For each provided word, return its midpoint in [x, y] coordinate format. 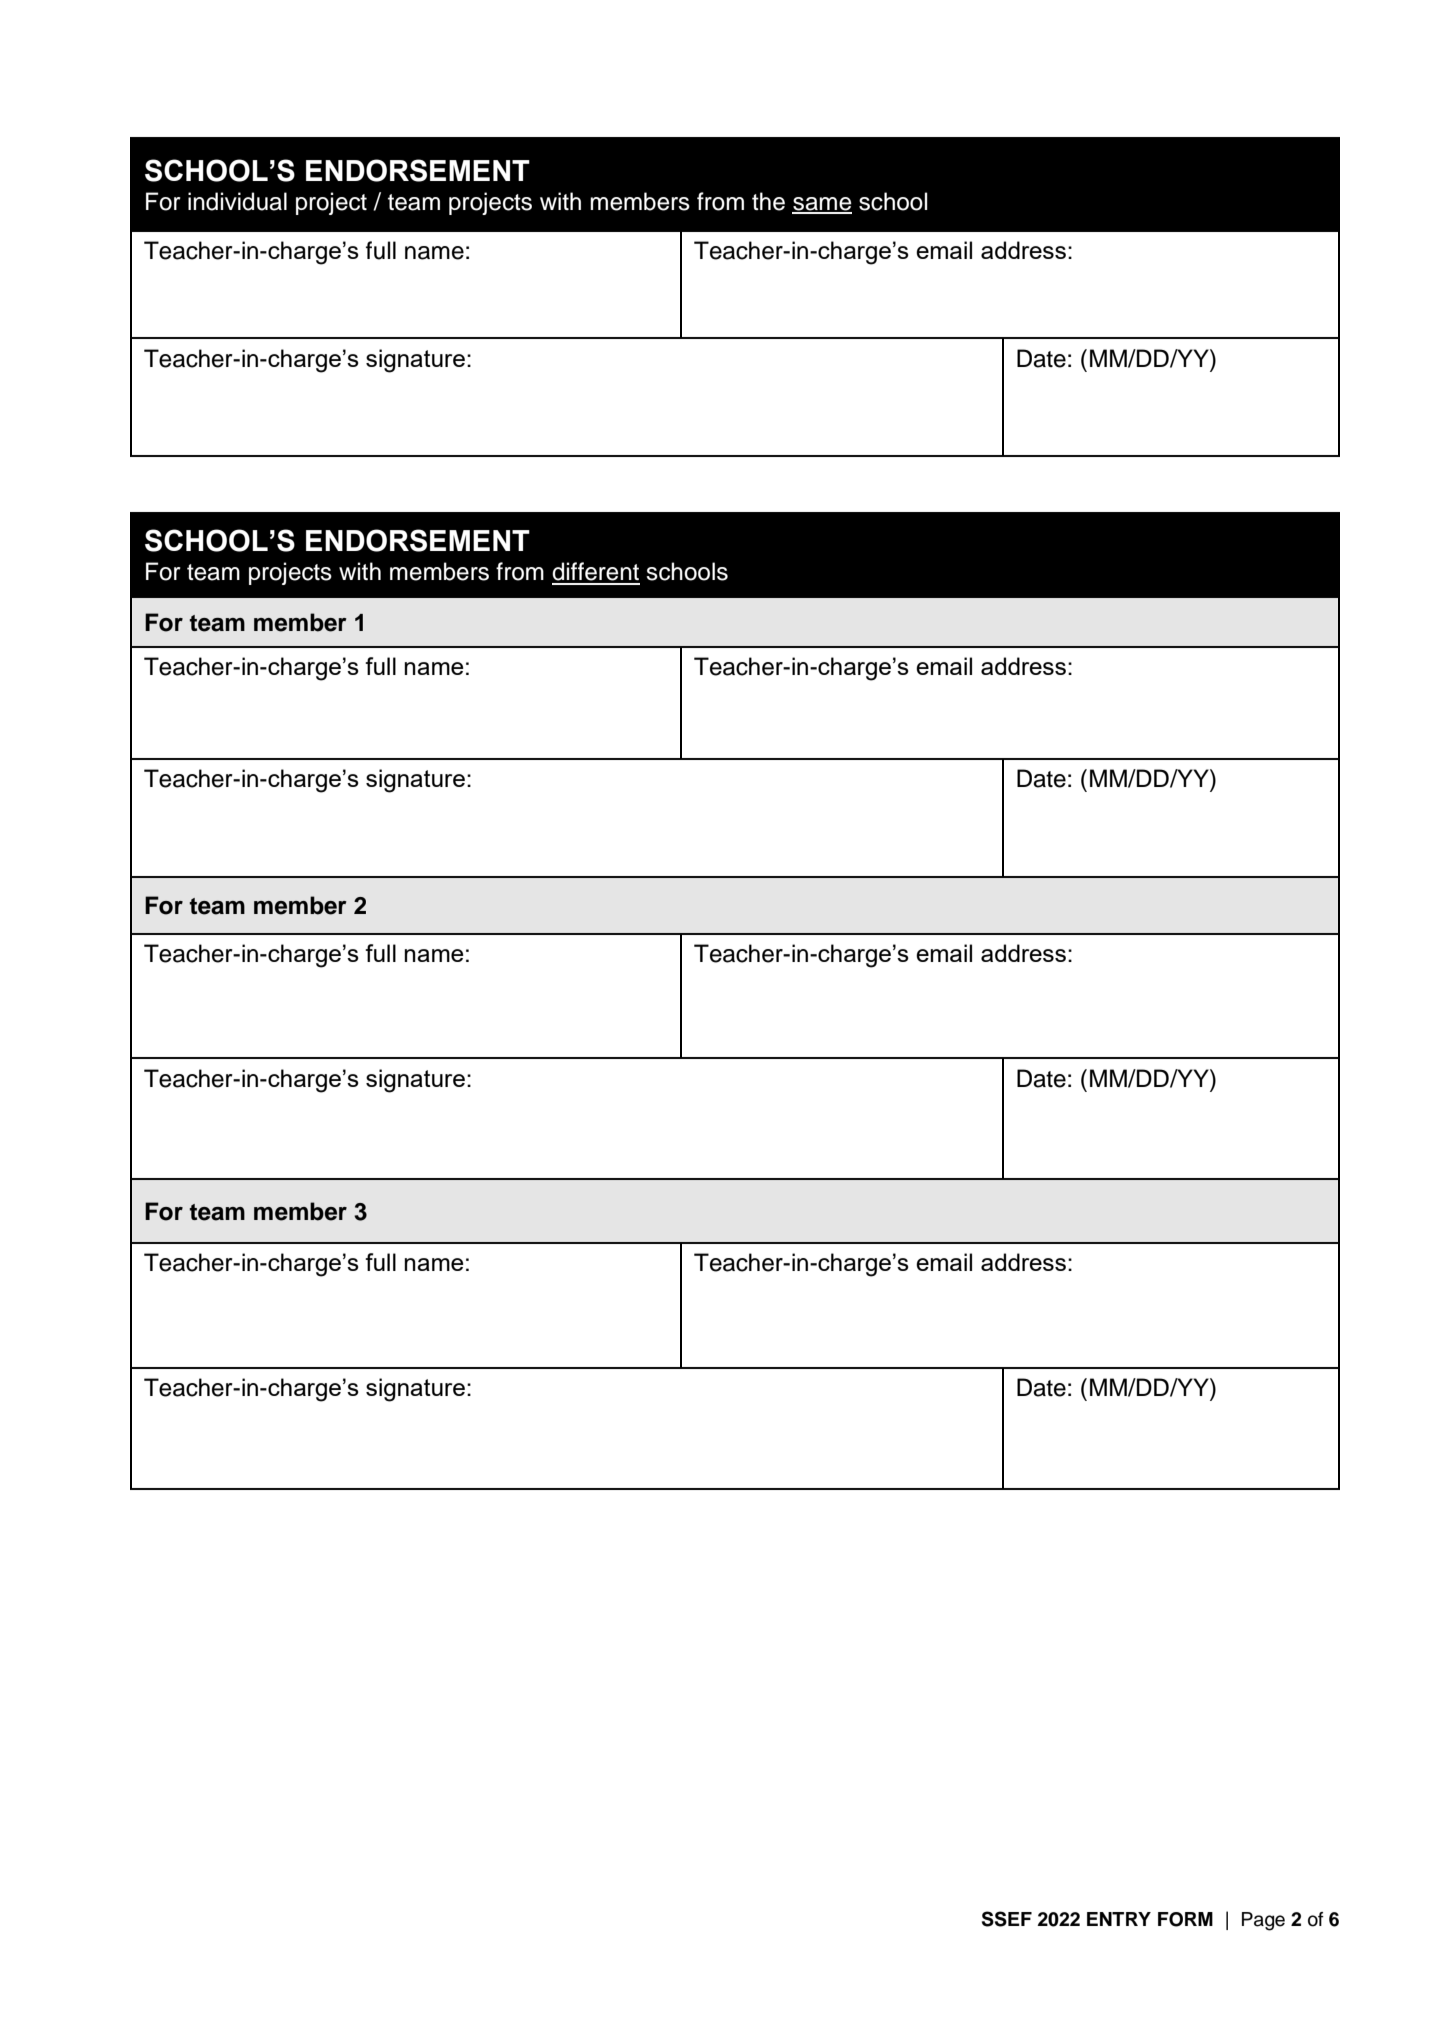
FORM [1185, 1919]
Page [1263, 1921]
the [768, 201]
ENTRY [1119, 1919]
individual [237, 201]
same [822, 205]
